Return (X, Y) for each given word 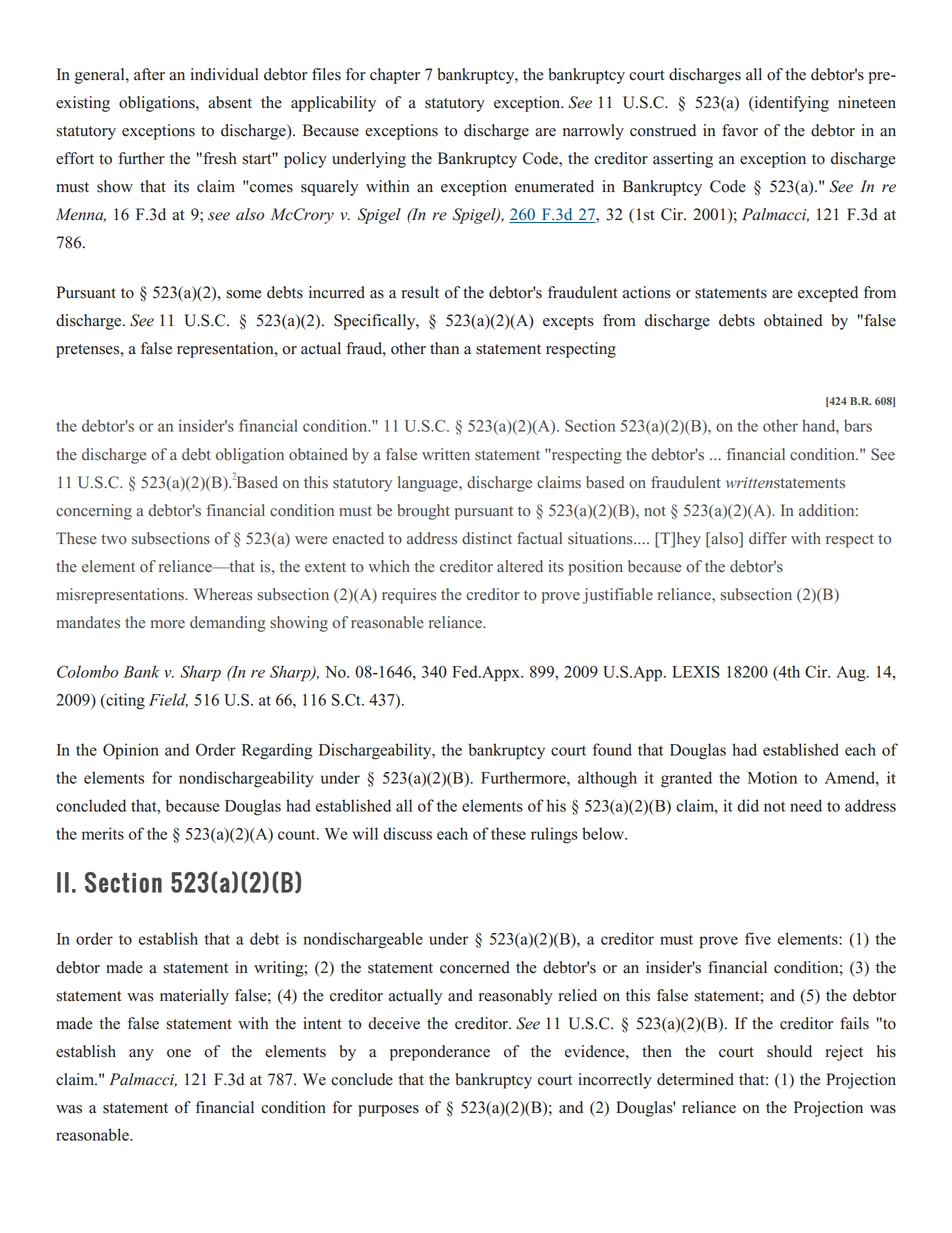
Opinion (131, 751)
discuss (407, 833)
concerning (94, 512)
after (149, 74)
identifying (790, 104)
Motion (772, 777)
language (429, 484)
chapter (395, 76)
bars (858, 426)
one (179, 1053)
